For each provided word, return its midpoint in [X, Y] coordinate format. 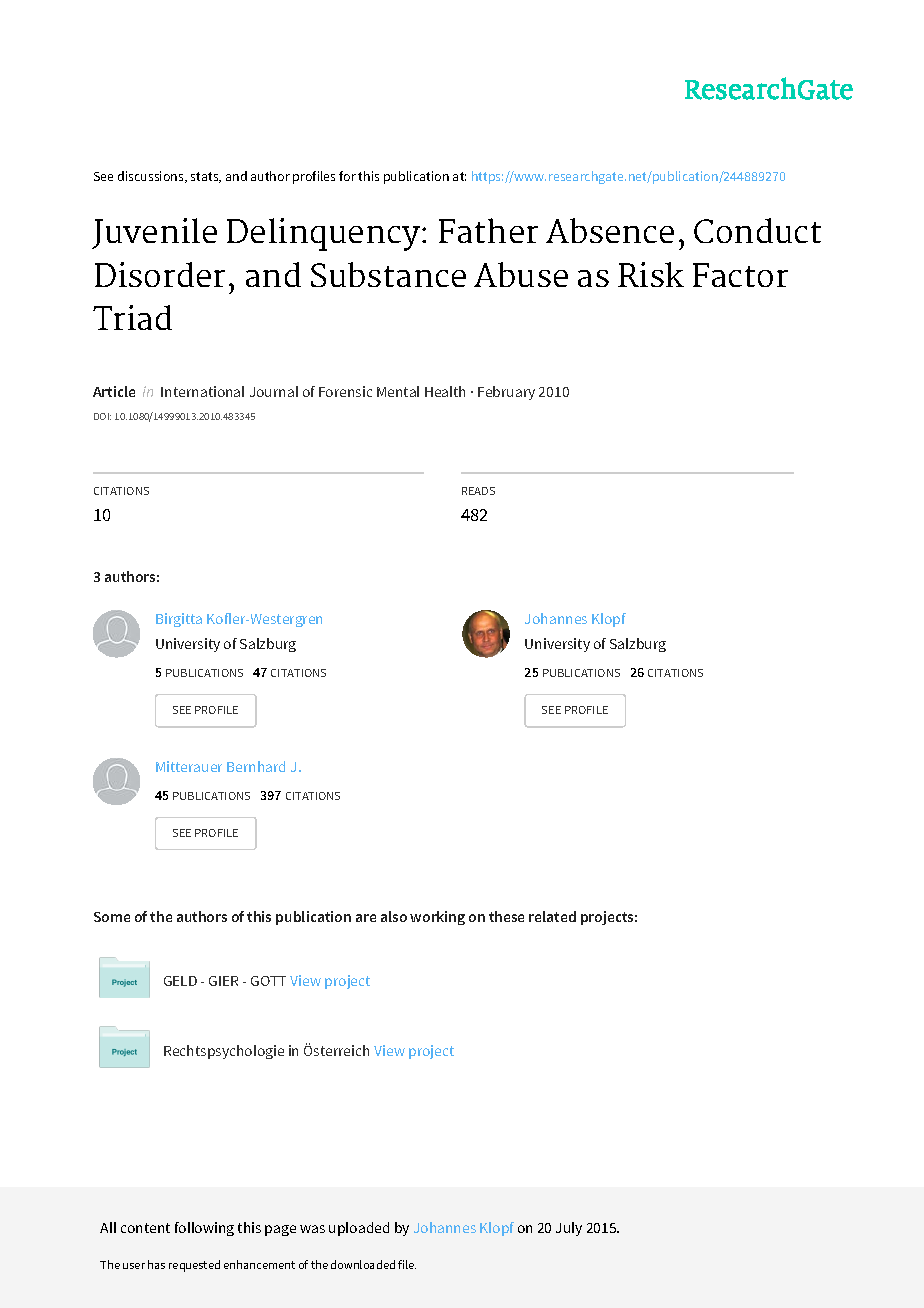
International [202, 391]
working [437, 918]
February [506, 393]
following [204, 1229]
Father [488, 230]
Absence [610, 230]
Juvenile [154, 233]
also [394, 916]
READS [478, 491]
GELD [180, 981]
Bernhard [256, 766]
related [552, 916]
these [506, 916]
